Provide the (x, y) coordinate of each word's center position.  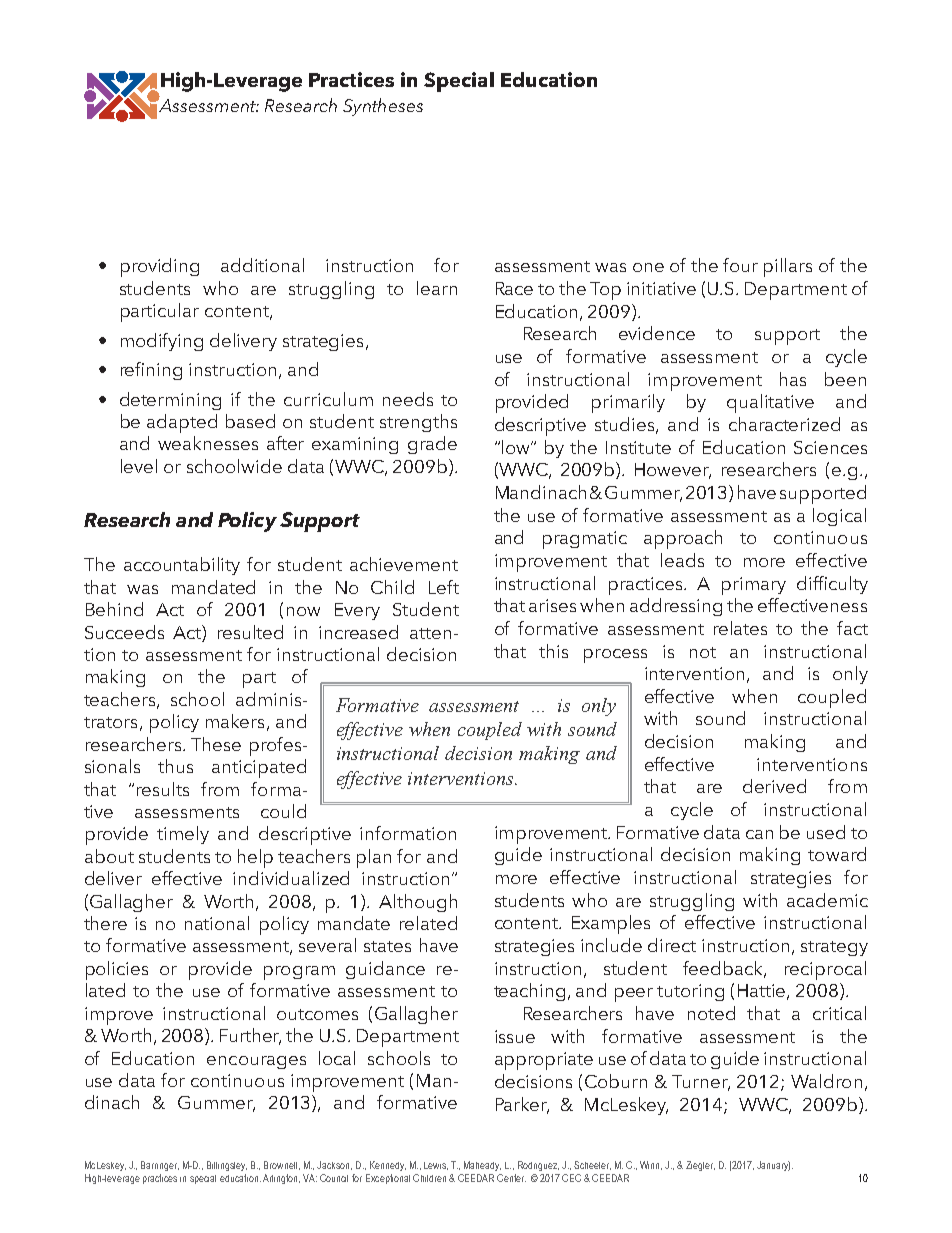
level (139, 466)
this (553, 651)
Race (514, 288)
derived (774, 786)
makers (235, 721)
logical (839, 517)
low (517, 447)
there (105, 923)
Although (418, 903)
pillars (788, 267)
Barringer (160, 1166)
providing (160, 267)
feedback (724, 969)
